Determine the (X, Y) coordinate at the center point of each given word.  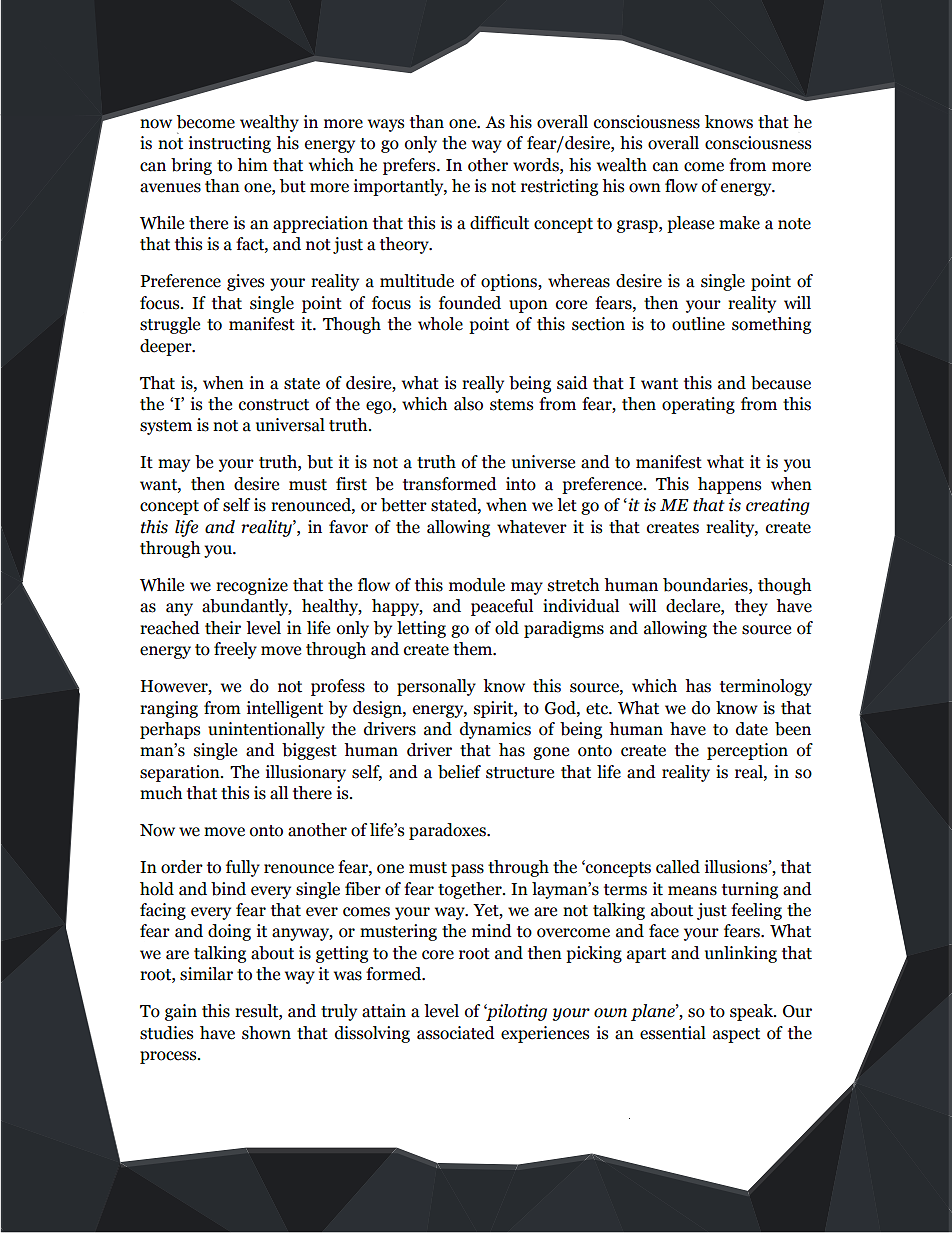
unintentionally (266, 730)
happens (729, 485)
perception (747, 751)
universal (290, 425)
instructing (230, 144)
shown (266, 1033)
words (537, 165)
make (739, 223)
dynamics (495, 730)
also (468, 404)
